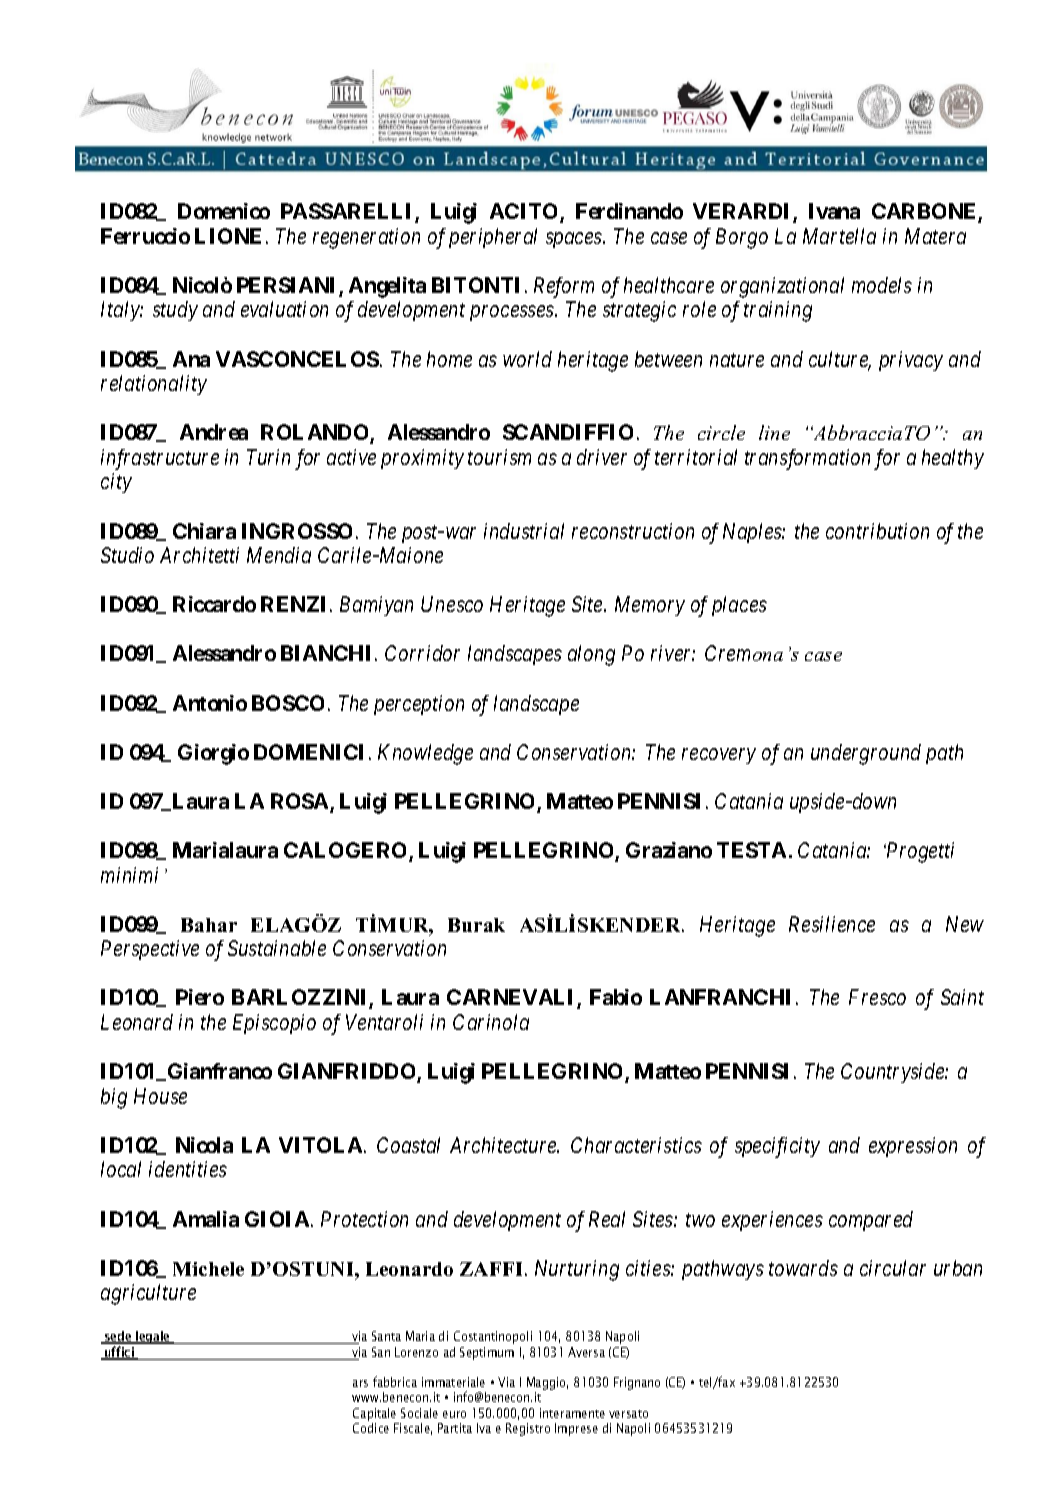  I want to click on sede, so click(118, 1337).
